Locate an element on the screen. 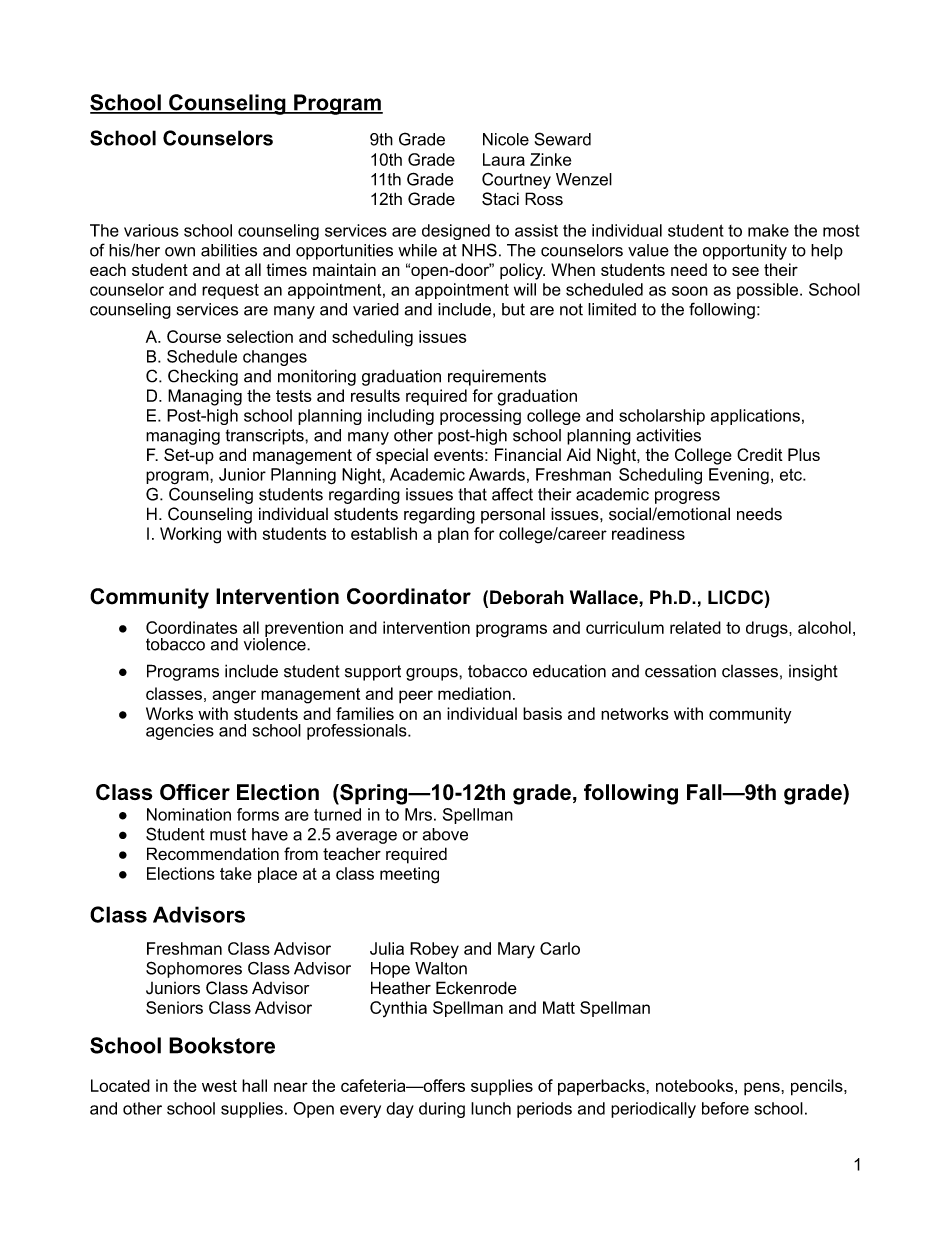  transcripts is located at coordinates (266, 437).
